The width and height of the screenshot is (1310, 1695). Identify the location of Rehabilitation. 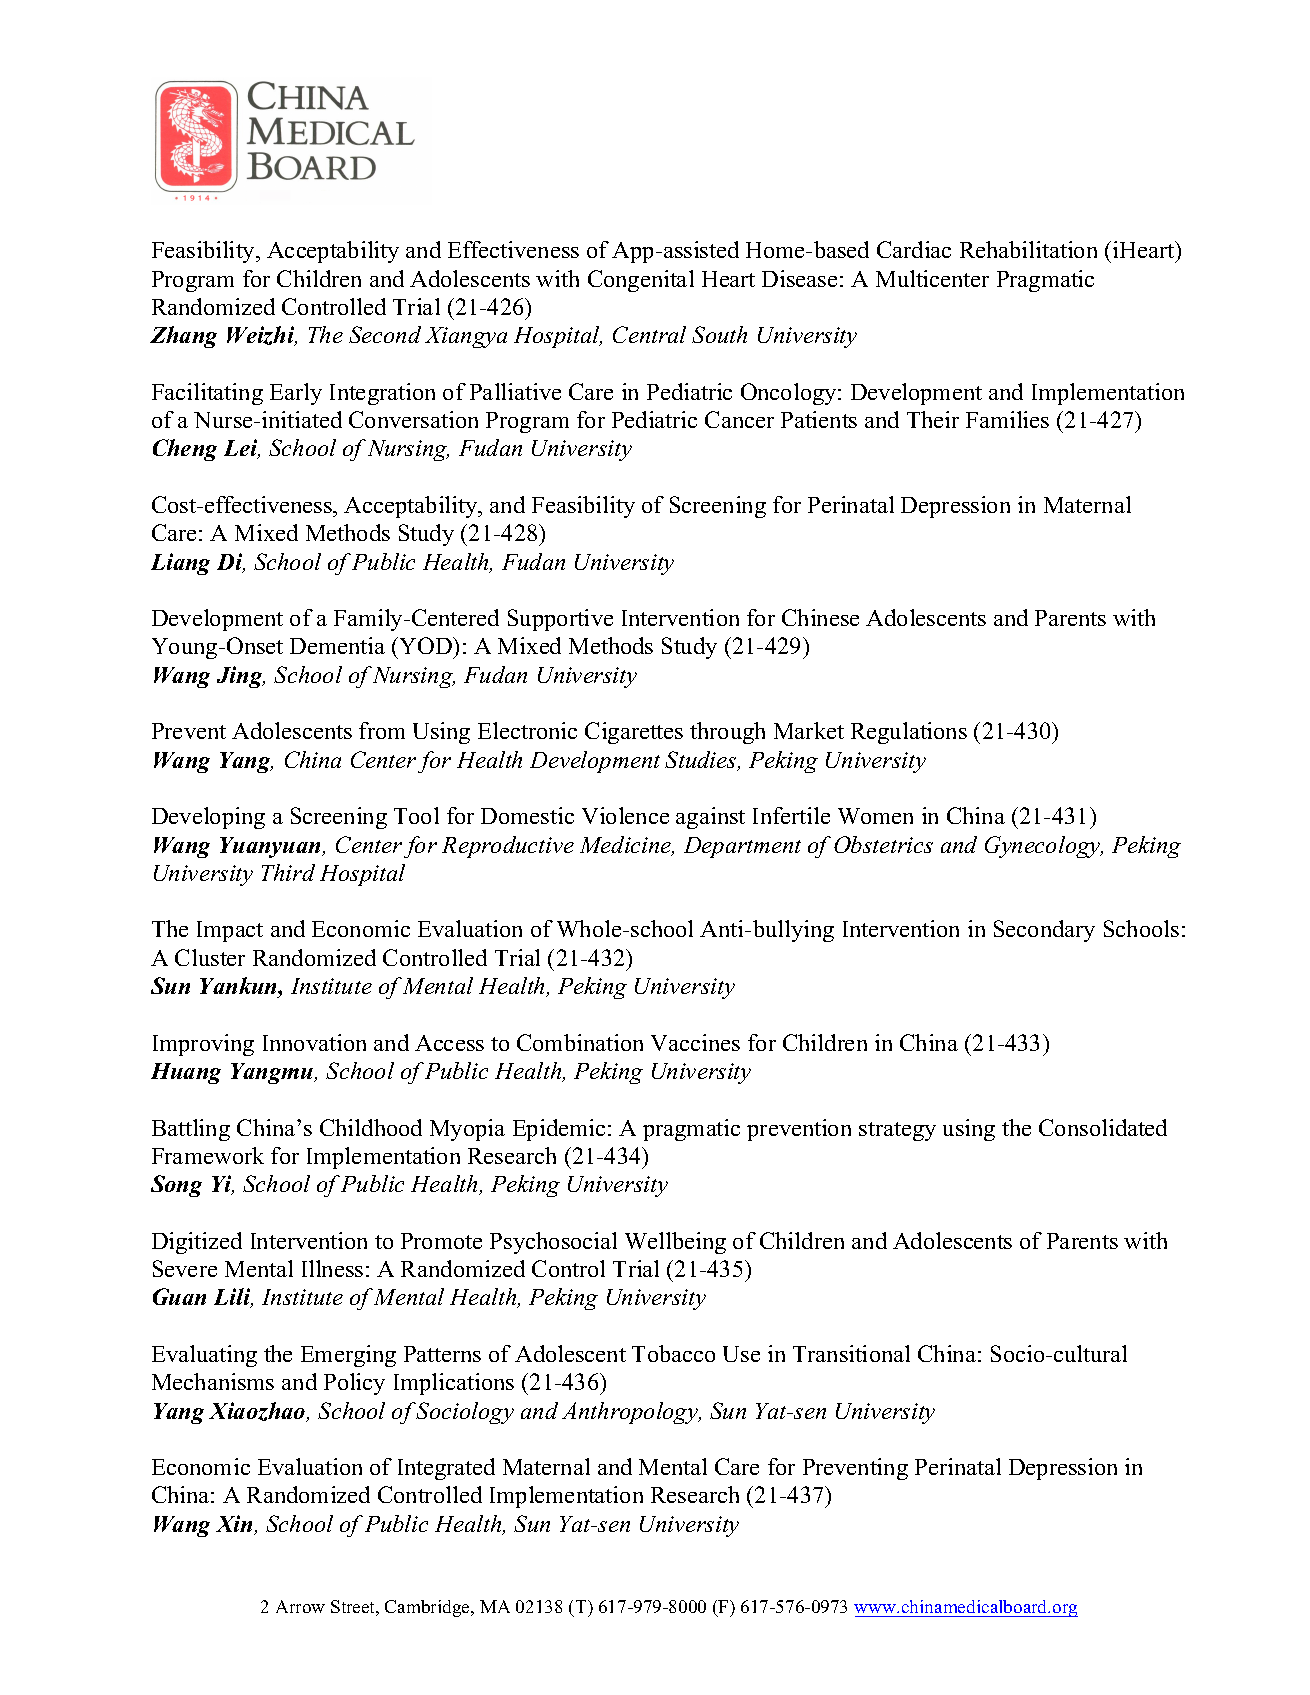
(1028, 249).
